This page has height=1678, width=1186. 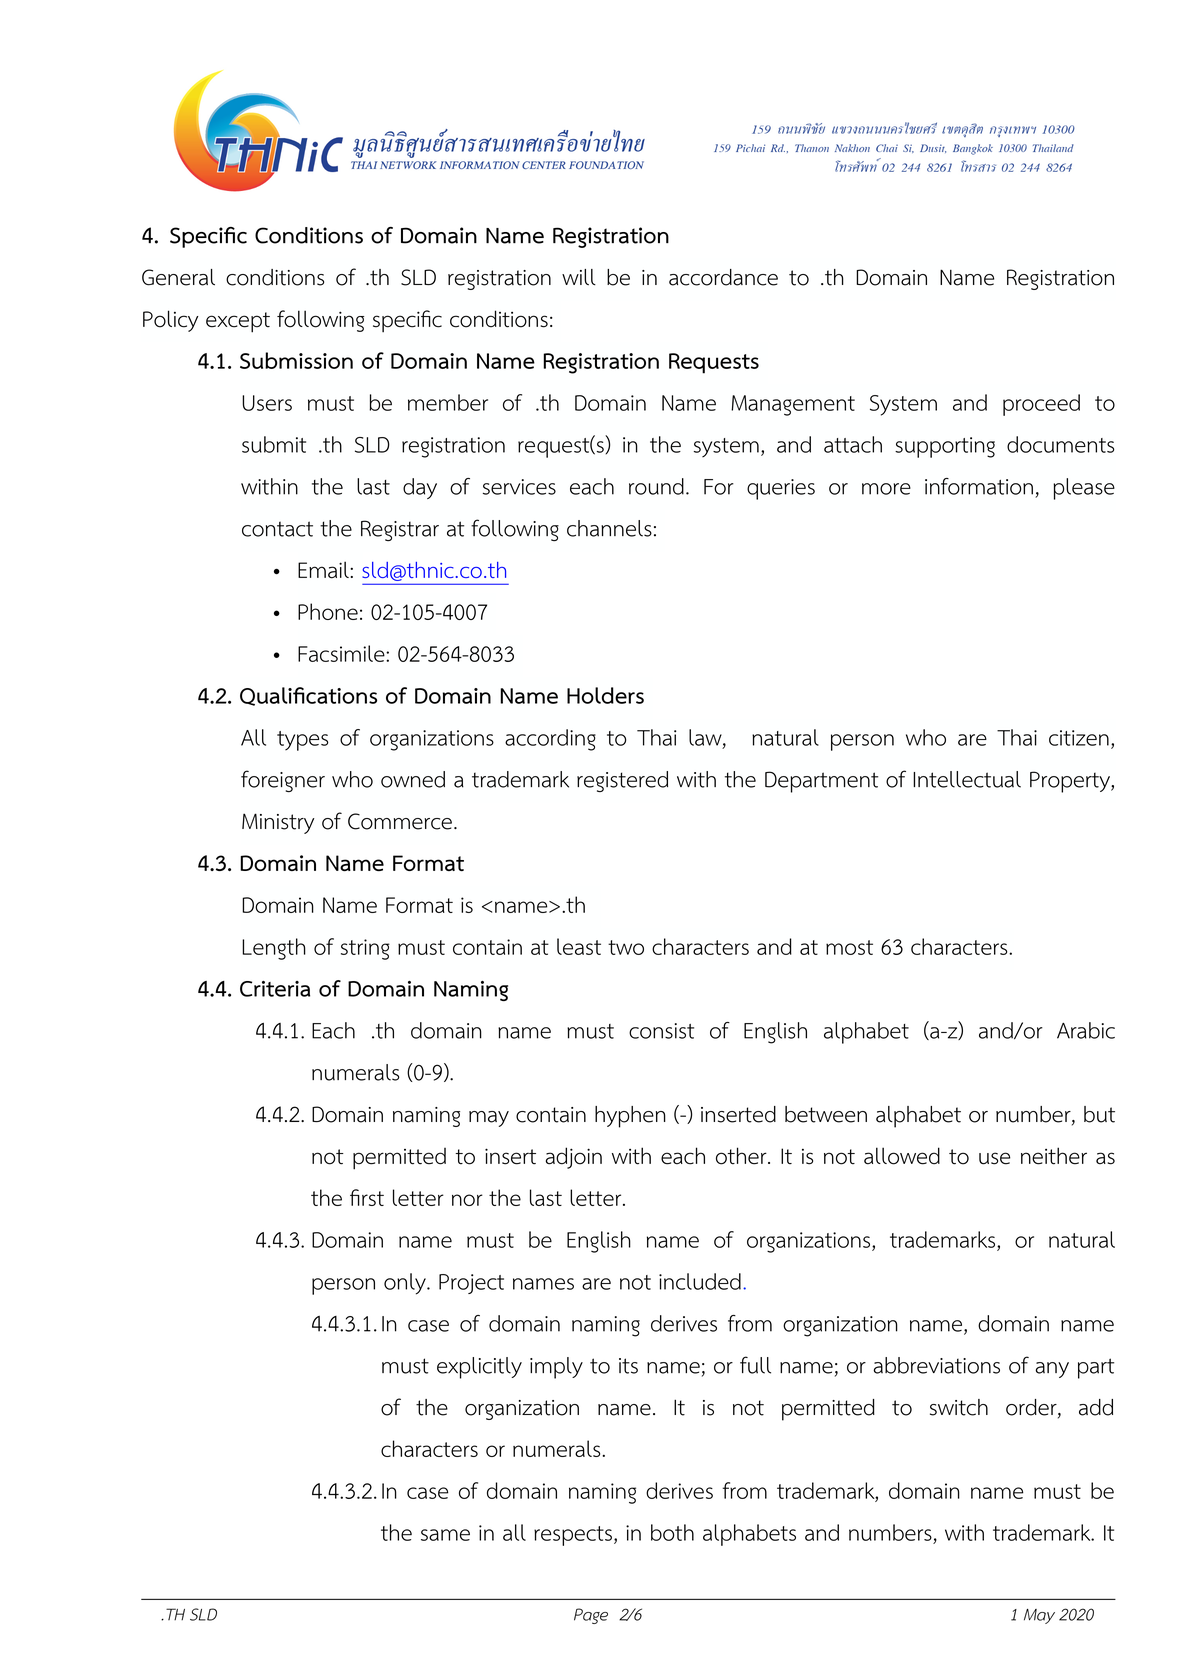 I want to click on most, so click(x=849, y=947).
